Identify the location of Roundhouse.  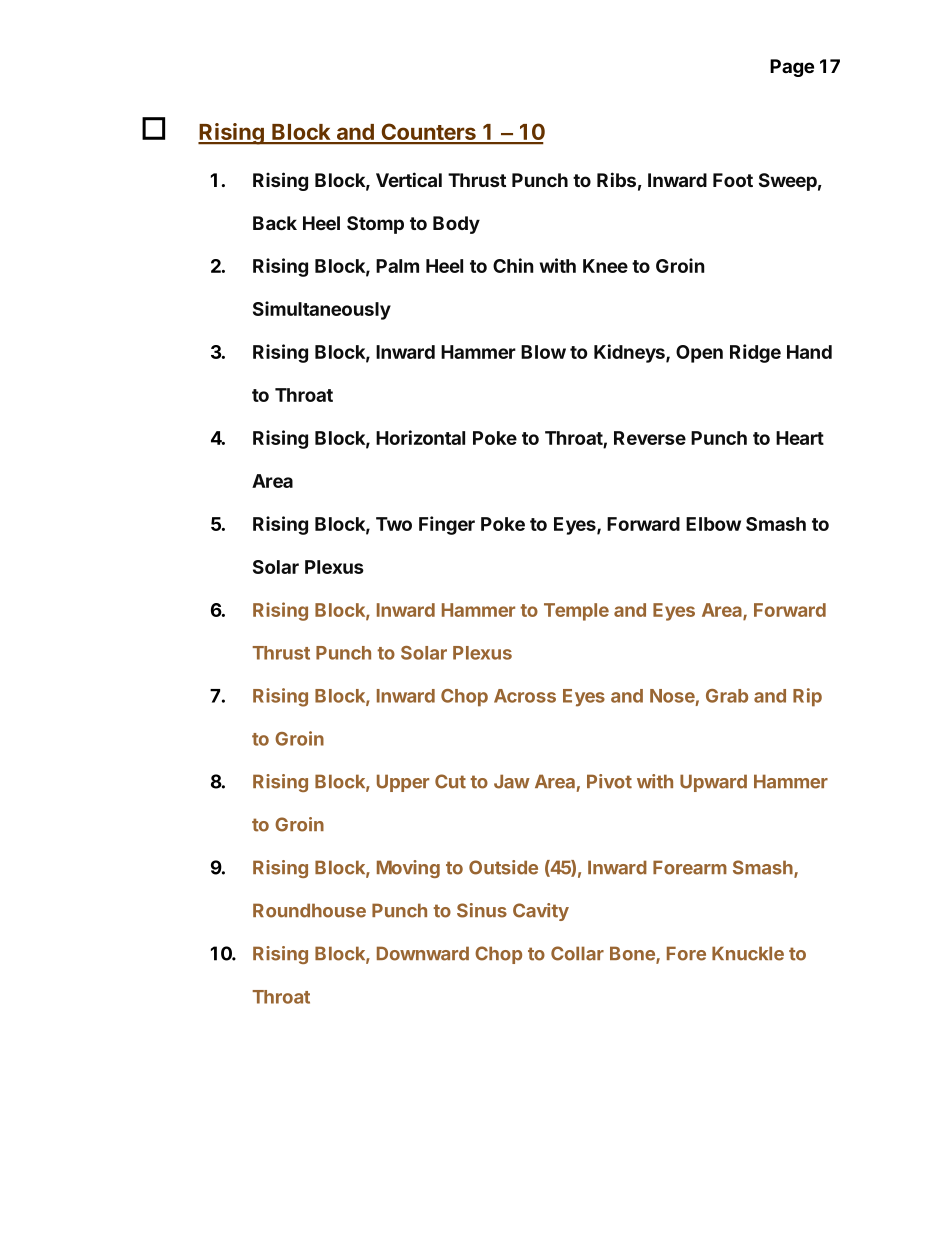
(309, 910).
